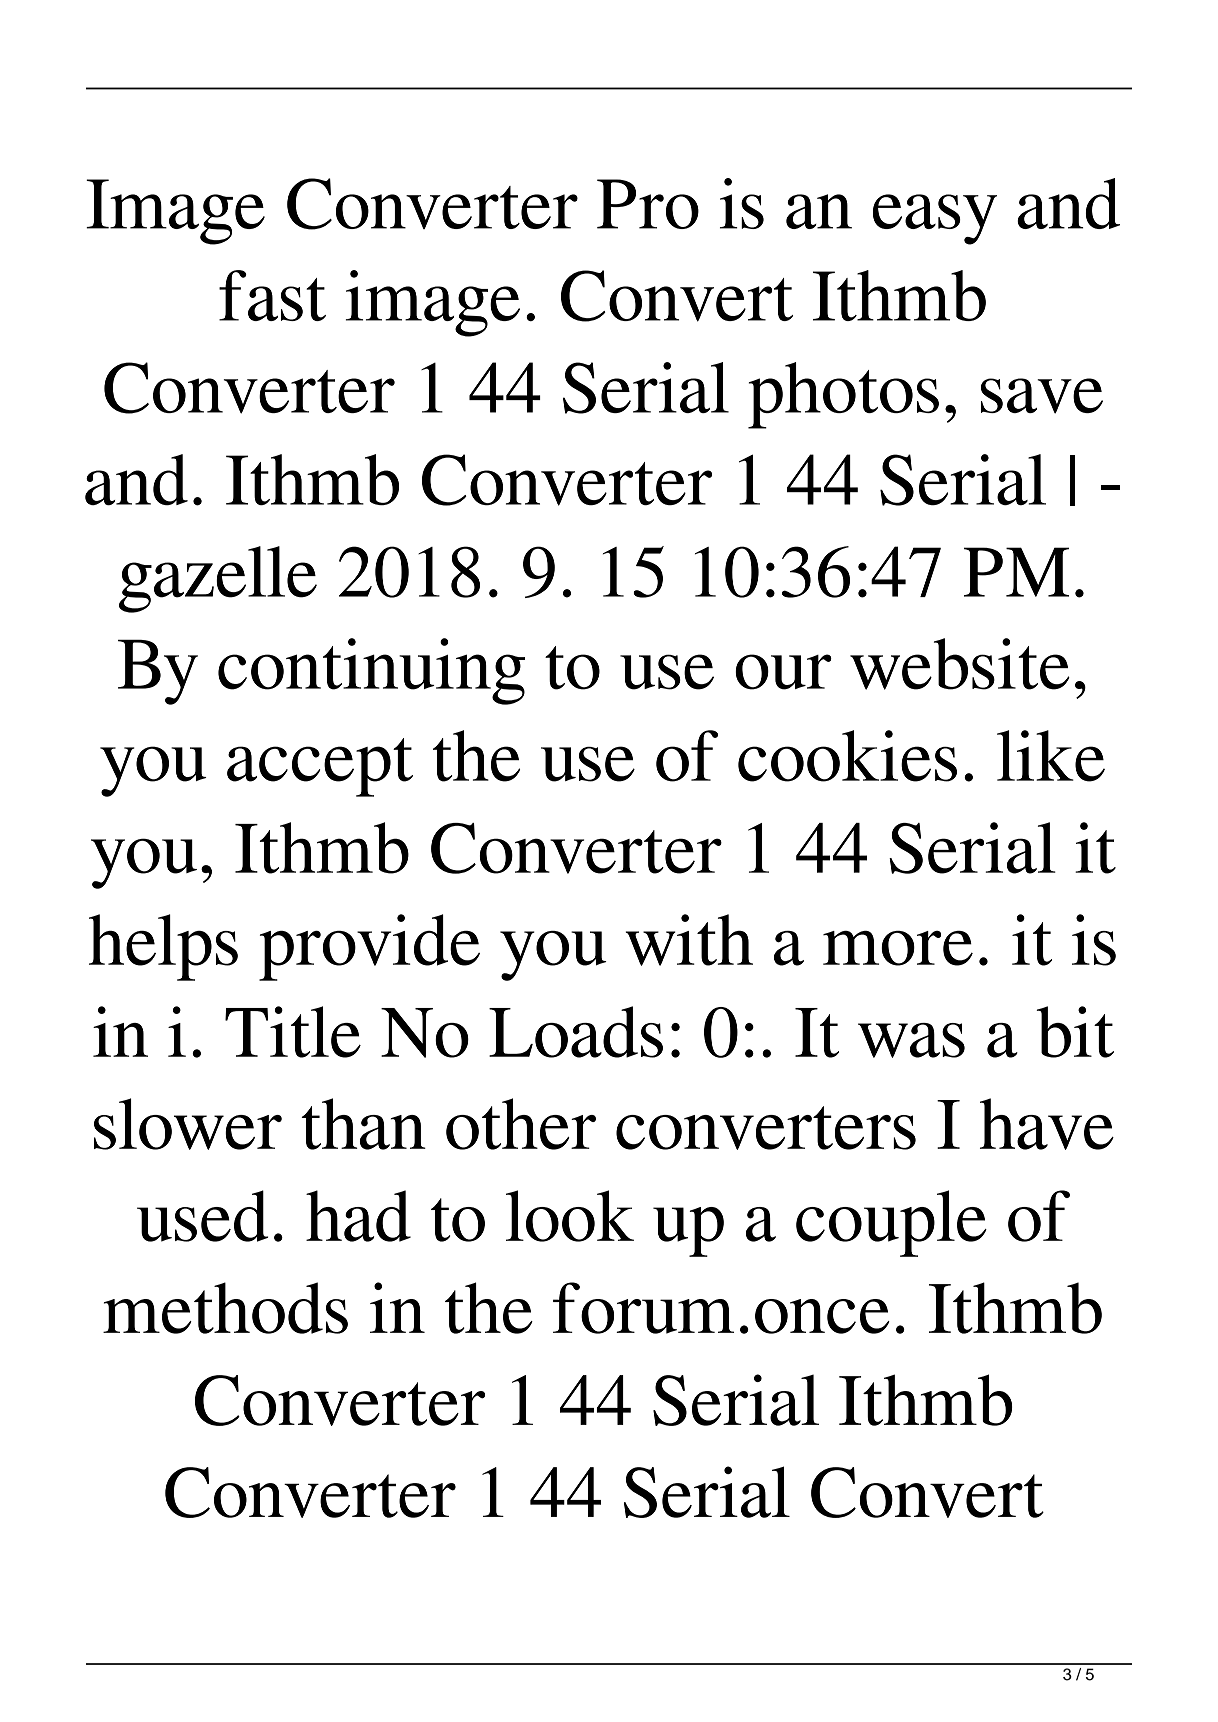 This document has height=1722, width=1218. Describe the element at coordinates (369, 947) in the document. I see `provide` at that location.
